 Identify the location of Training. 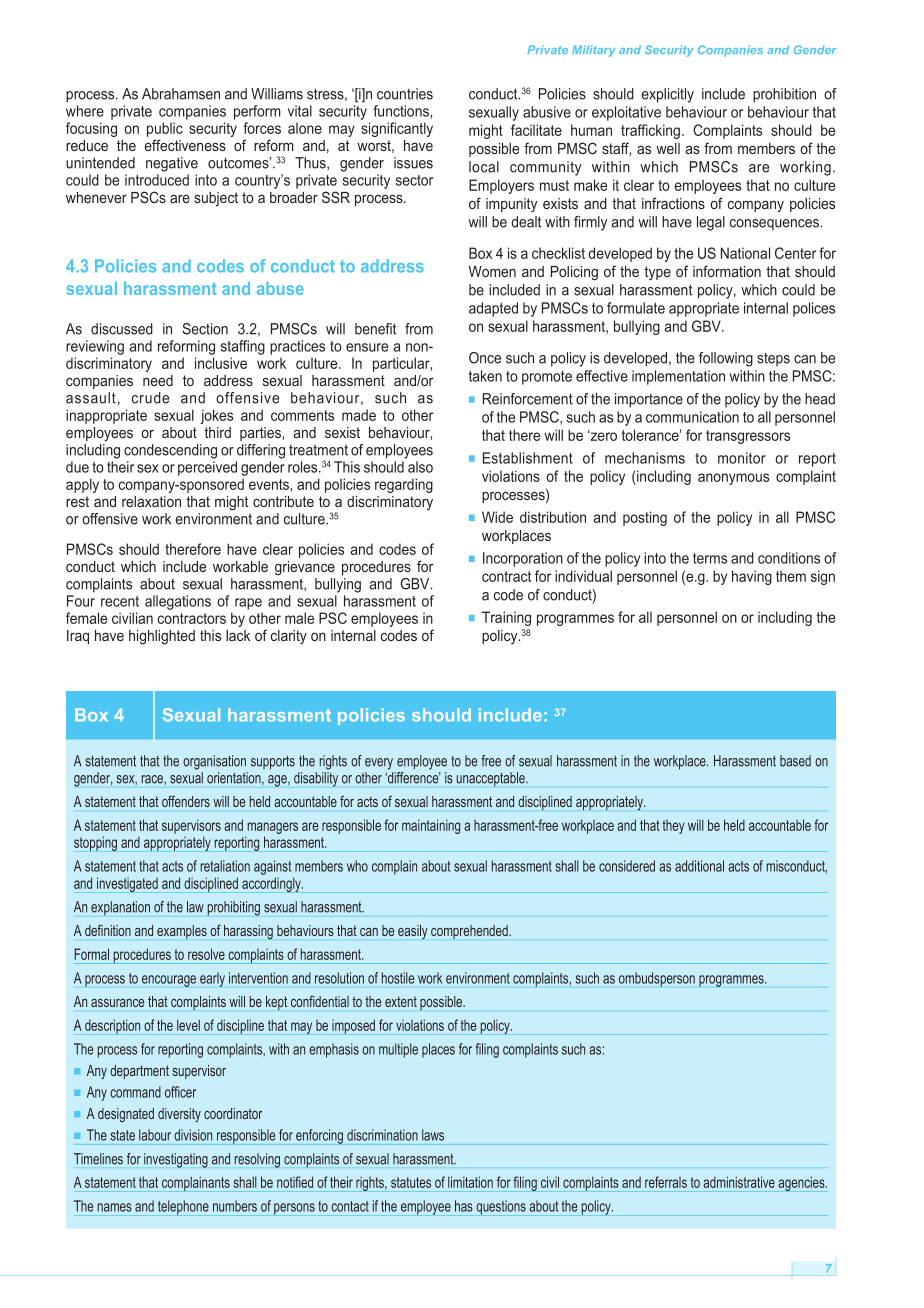
(506, 618).
